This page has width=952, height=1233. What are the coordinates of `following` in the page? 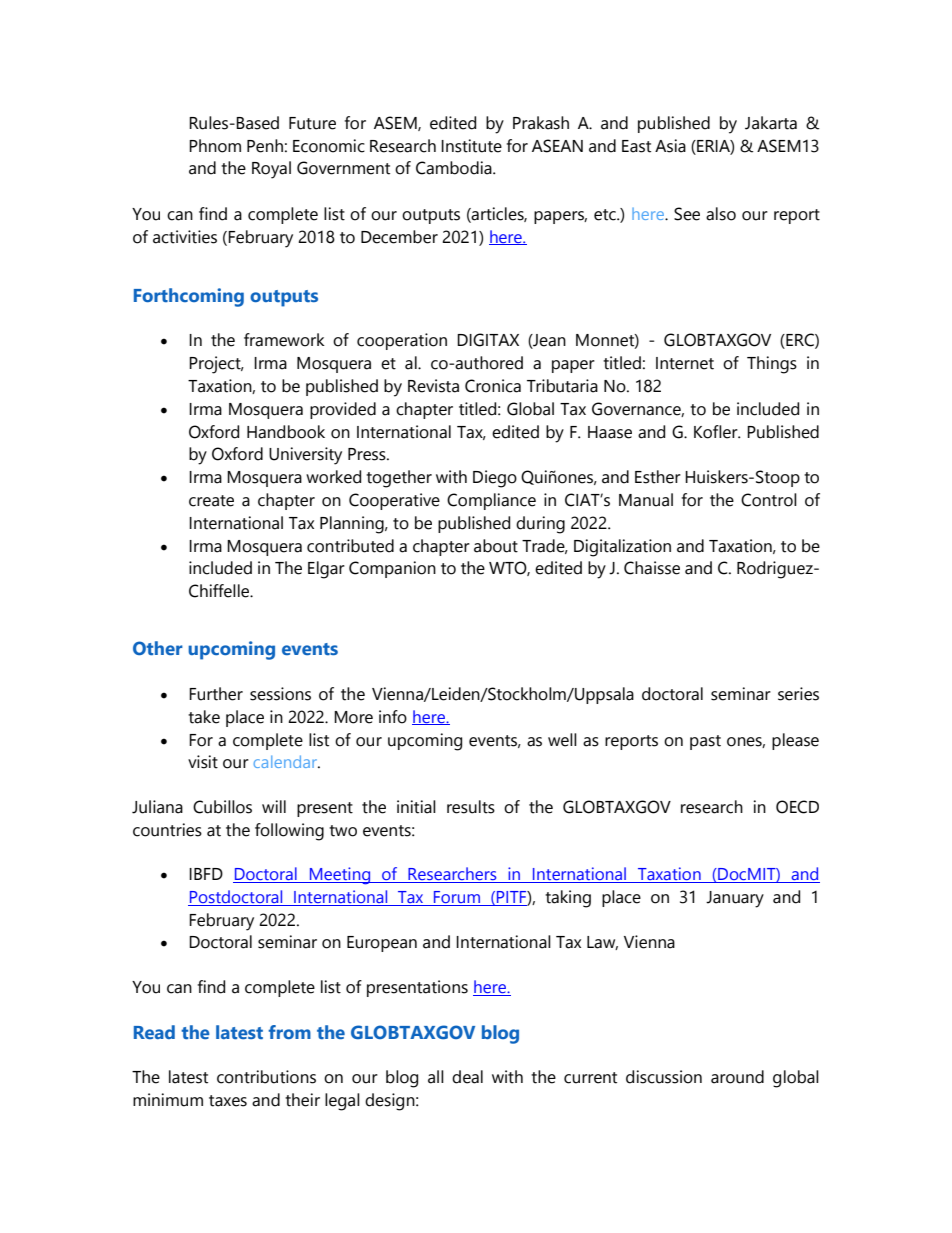 It's located at (289, 832).
